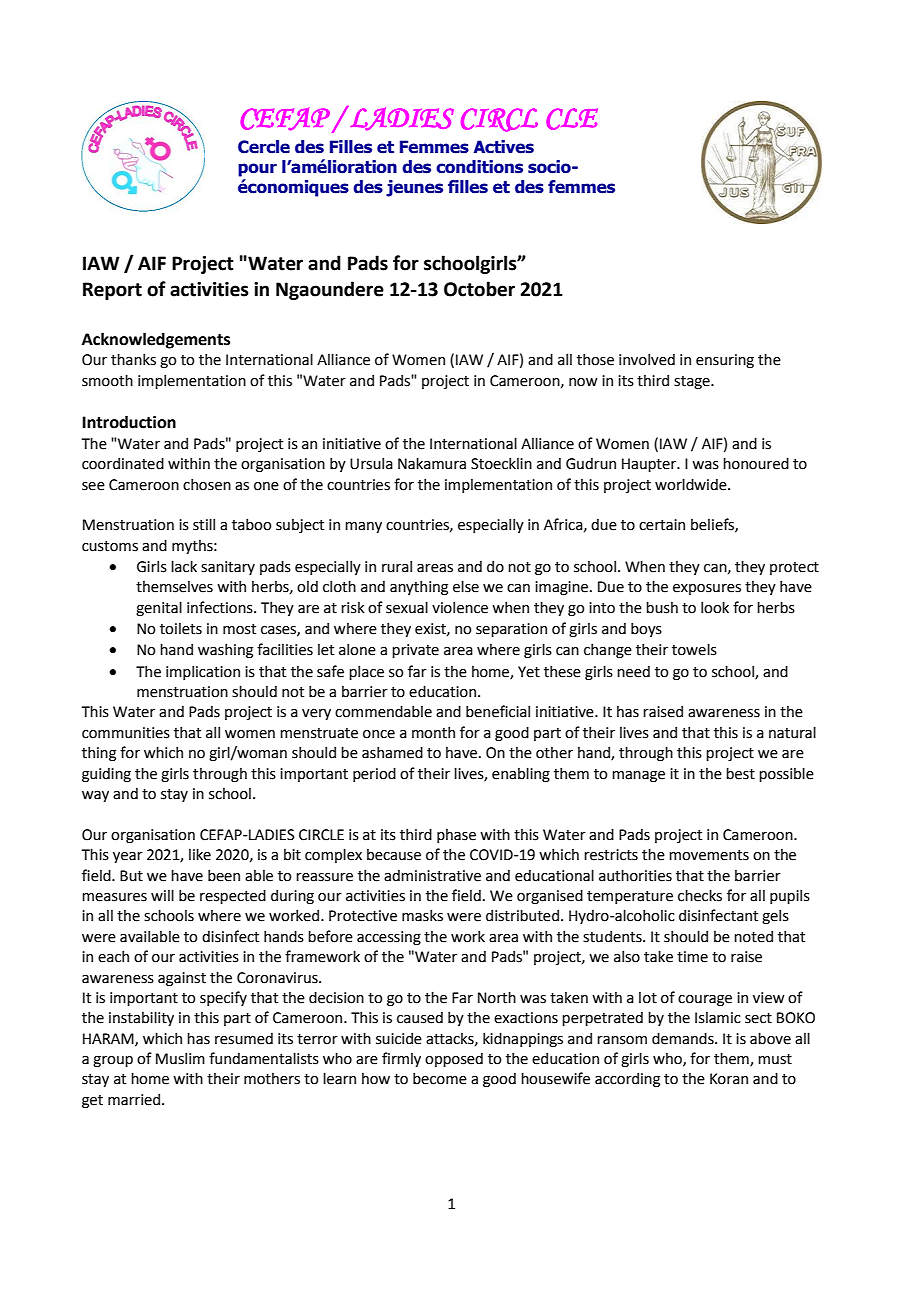 This page has height=1316, width=903. Describe the element at coordinates (715, 607) in the page. I see `look` at that location.
